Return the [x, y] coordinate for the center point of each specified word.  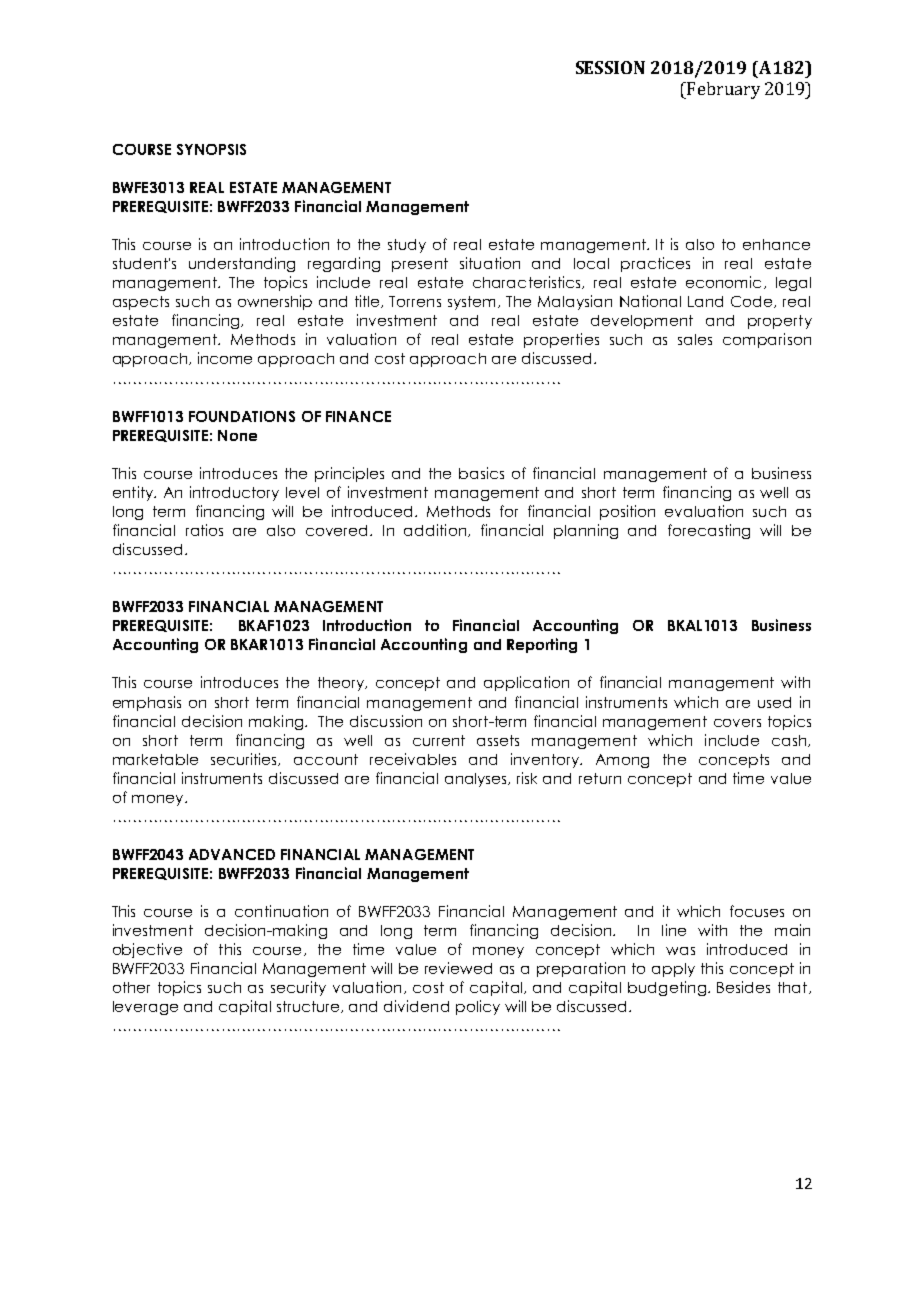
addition [435, 530]
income [225, 358]
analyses [477, 780]
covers [737, 723]
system [473, 303]
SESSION [610, 67]
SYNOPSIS [211, 149]
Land [705, 301]
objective [147, 950]
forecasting [709, 531]
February [722, 90]
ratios [204, 530]
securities [245, 759]
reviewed [458, 968]
